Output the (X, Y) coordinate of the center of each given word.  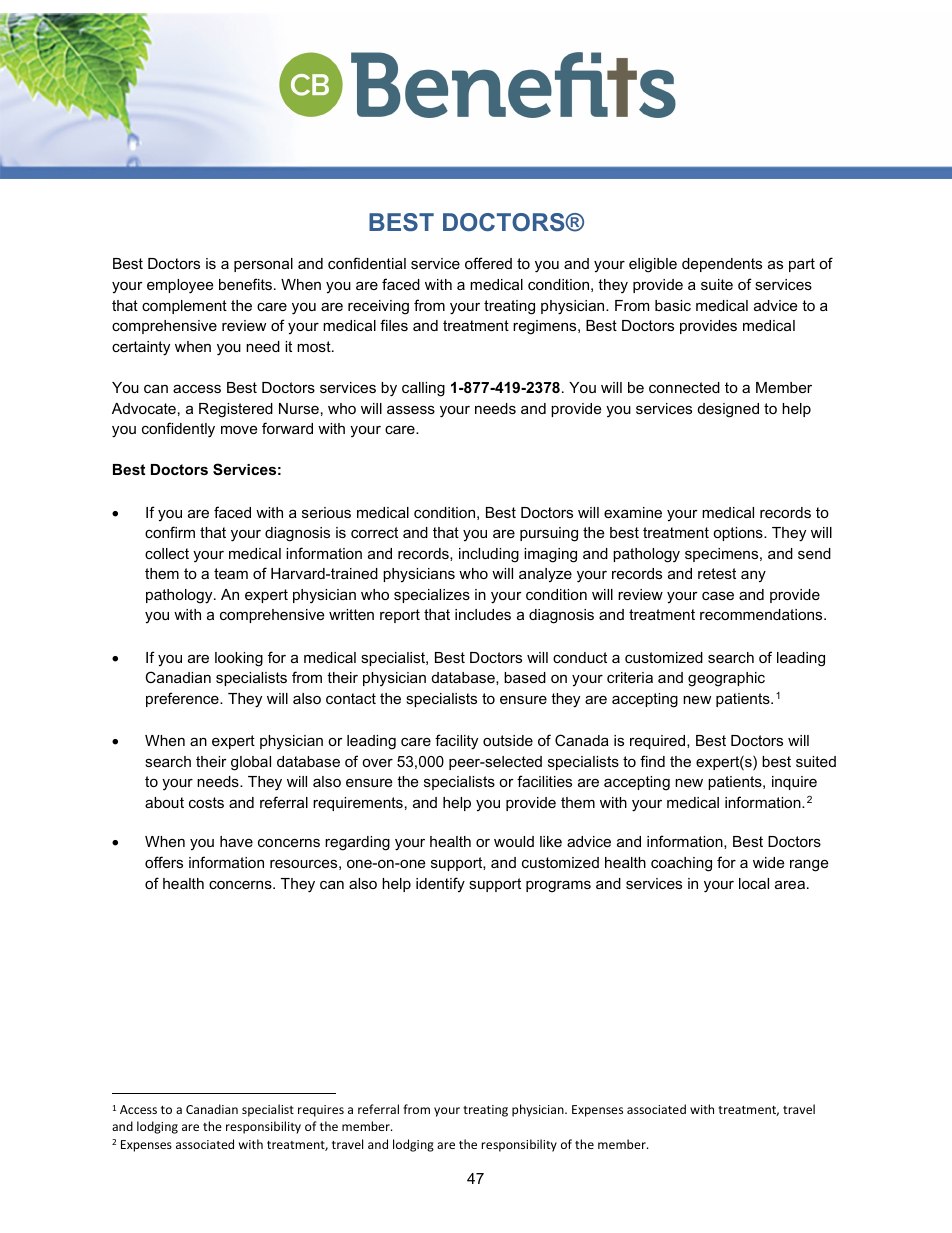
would (514, 841)
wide (768, 862)
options (739, 534)
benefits (245, 284)
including (489, 555)
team (231, 573)
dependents (722, 265)
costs (206, 802)
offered (488, 263)
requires (321, 1111)
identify (440, 885)
